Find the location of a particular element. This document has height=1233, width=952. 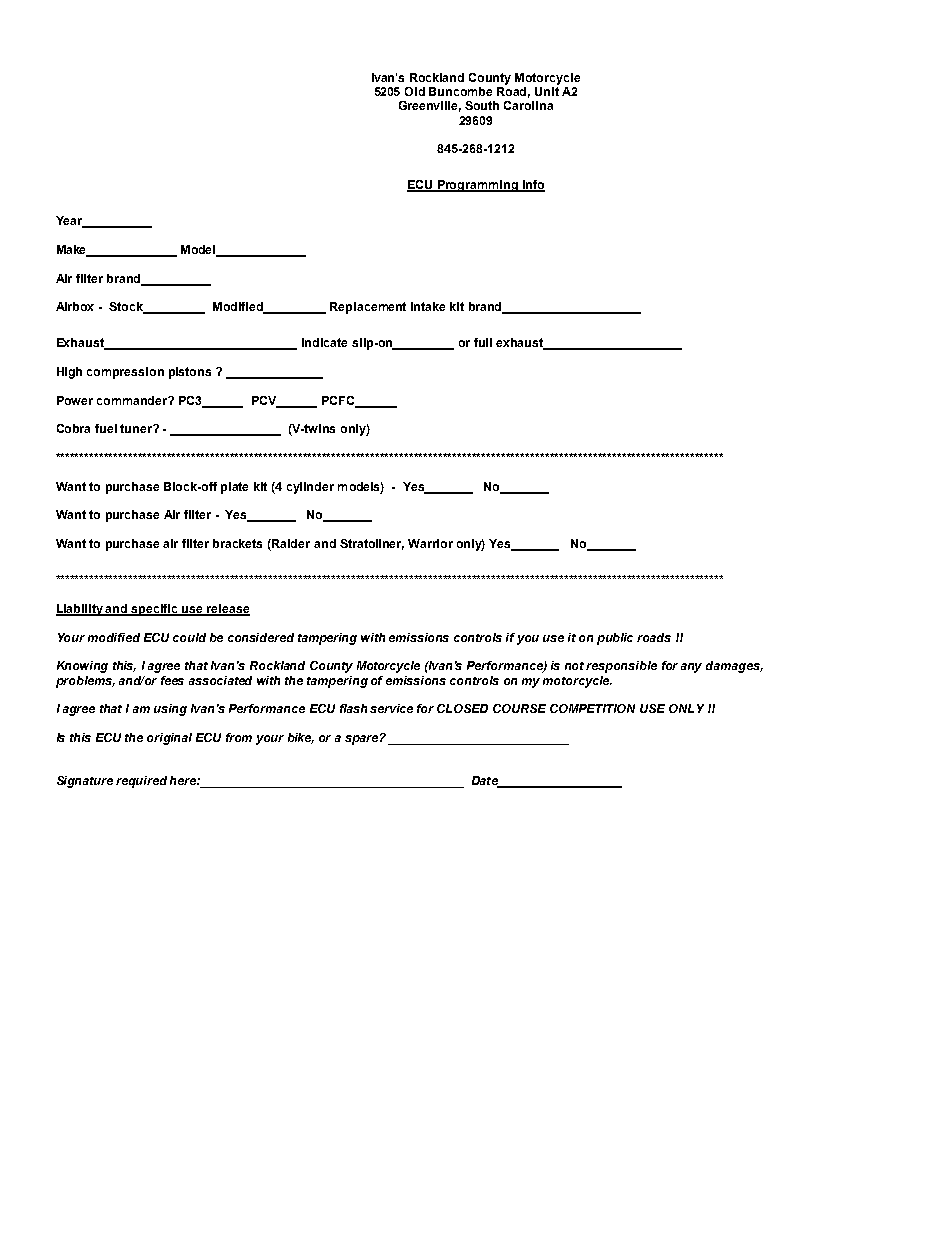

public is located at coordinates (615, 639).
